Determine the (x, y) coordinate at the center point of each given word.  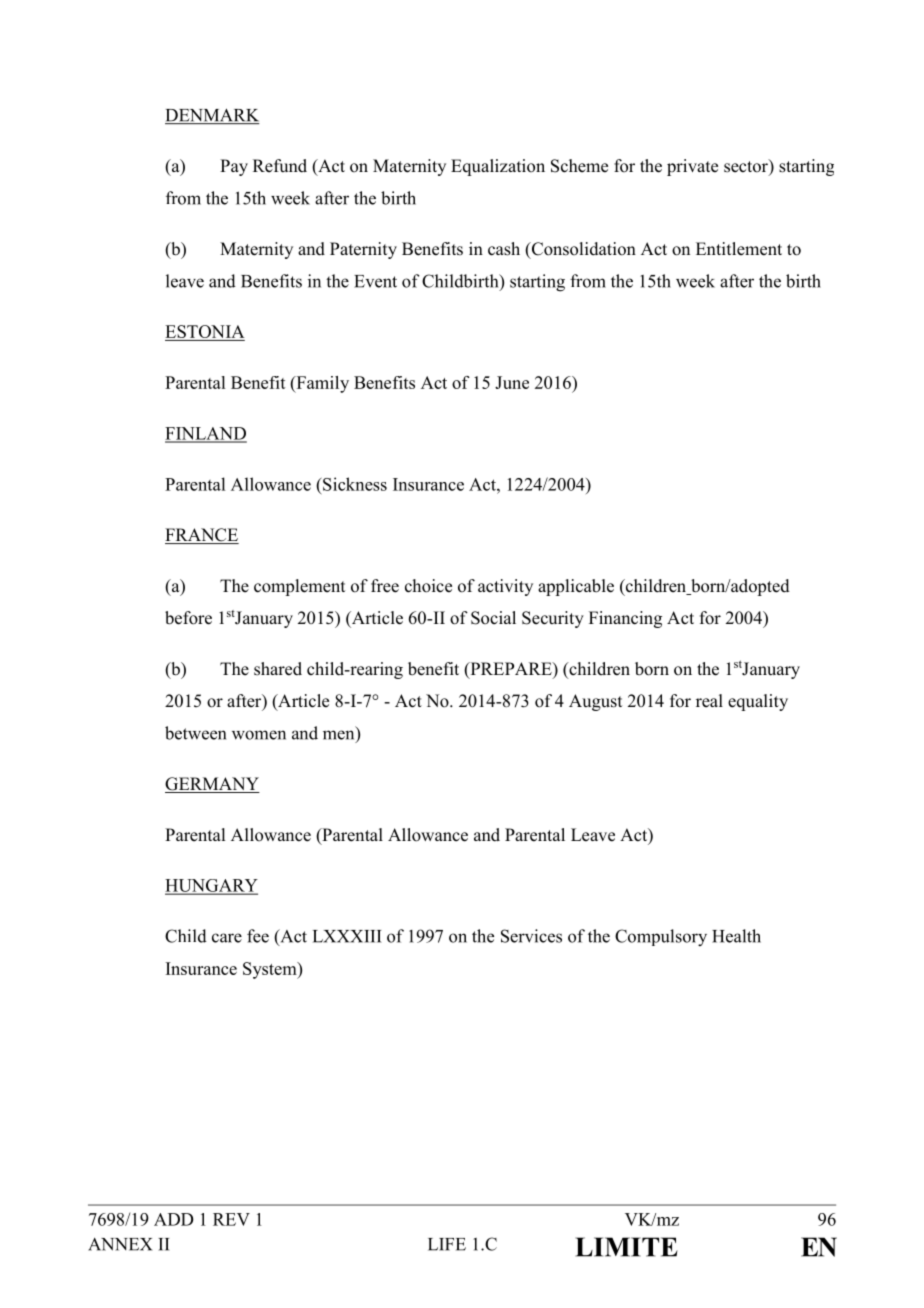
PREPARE (511, 668)
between (195, 733)
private (692, 167)
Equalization (498, 167)
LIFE (447, 1244)
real (709, 701)
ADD (174, 1219)
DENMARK (212, 116)
